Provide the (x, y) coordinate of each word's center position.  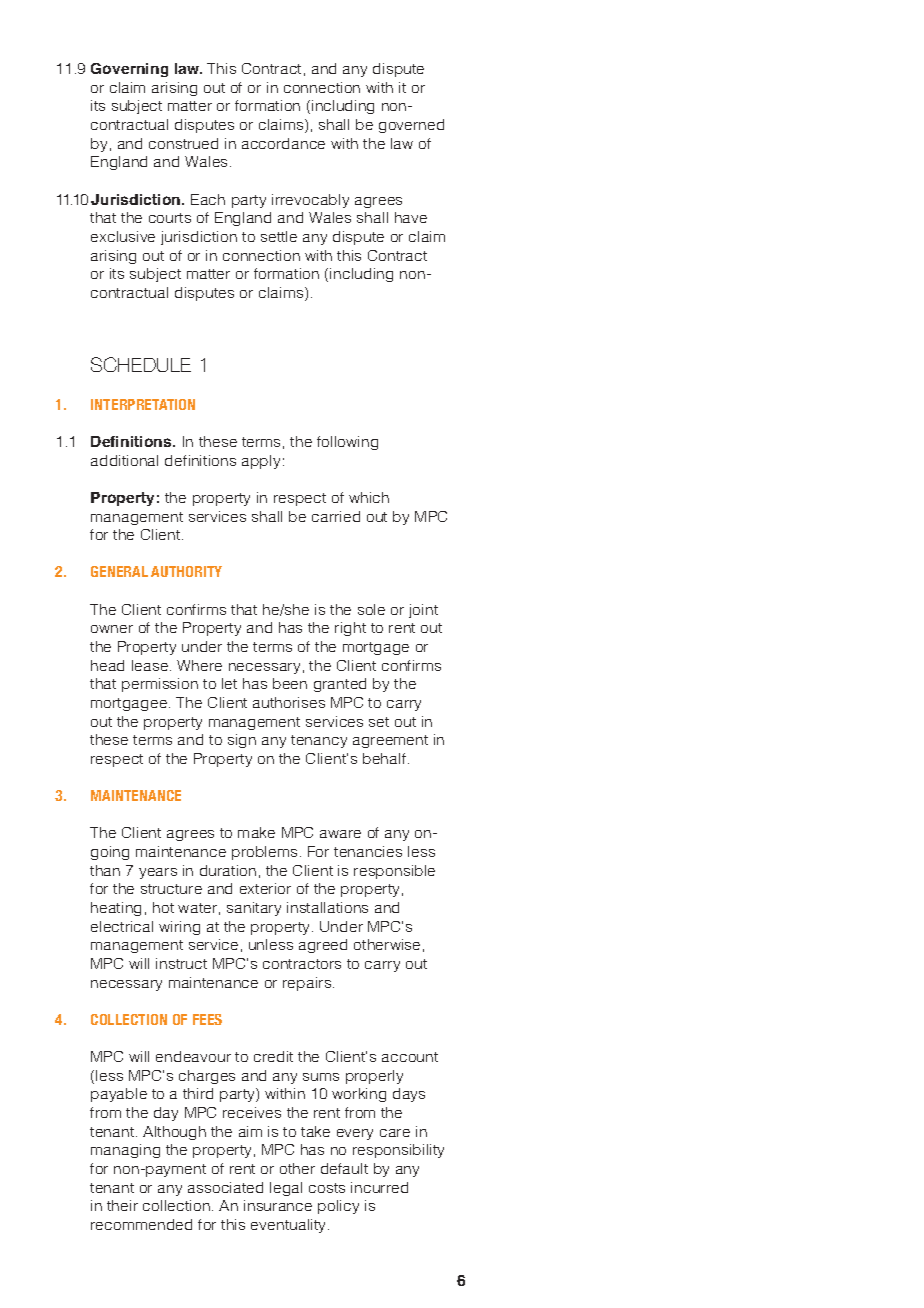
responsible (394, 872)
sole (371, 609)
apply (261, 462)
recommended (141, 1224)
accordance (283, 143)
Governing (129, 70)
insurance (278, 1205)
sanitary (254, 909)
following (347, 443)
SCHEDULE (141, 364)
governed (411, 126)
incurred (379, 1187)
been (290, 683)
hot (163, 907)
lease (151, 665)
